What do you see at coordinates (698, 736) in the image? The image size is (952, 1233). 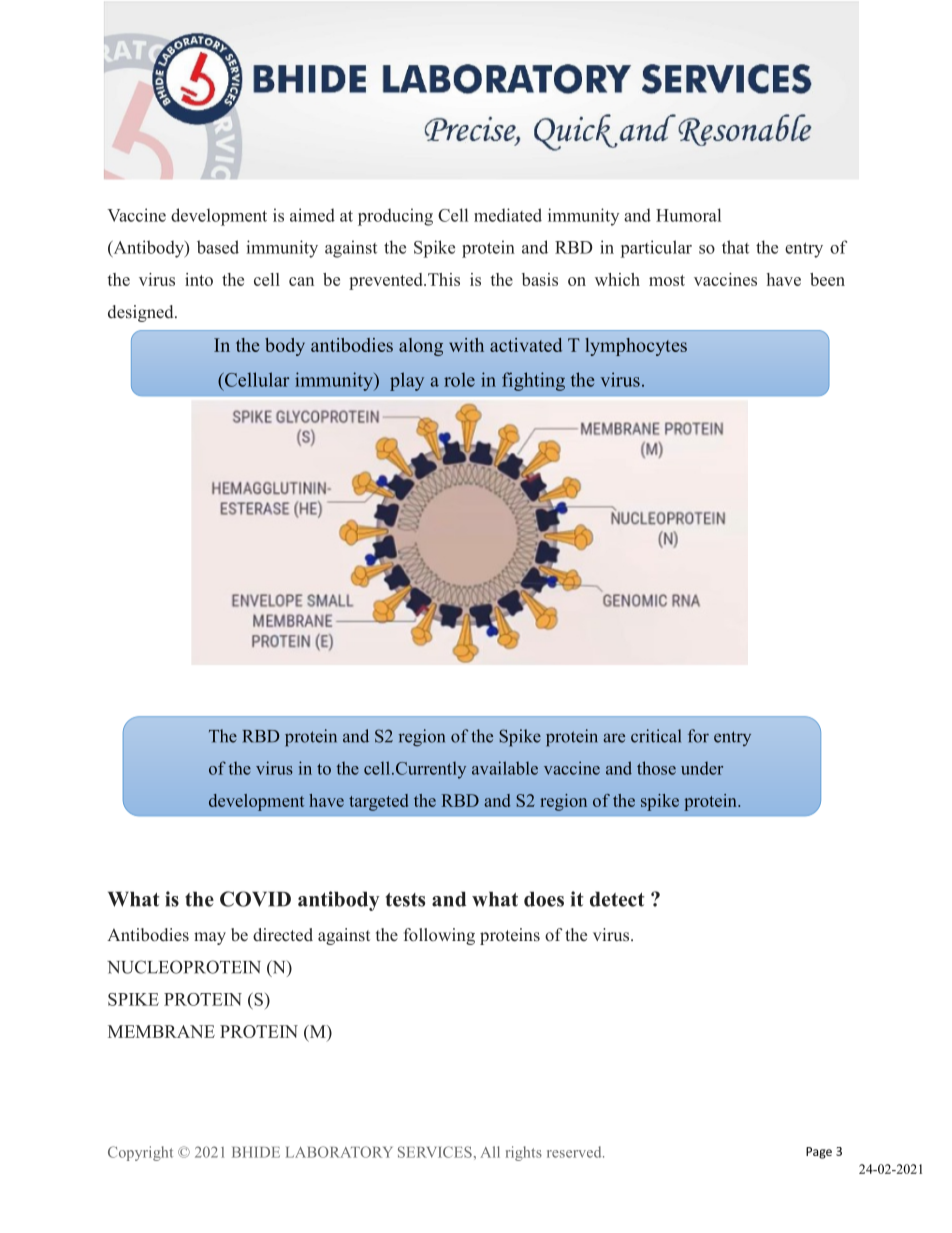 I see `for` at bounding box center [698, 736].
